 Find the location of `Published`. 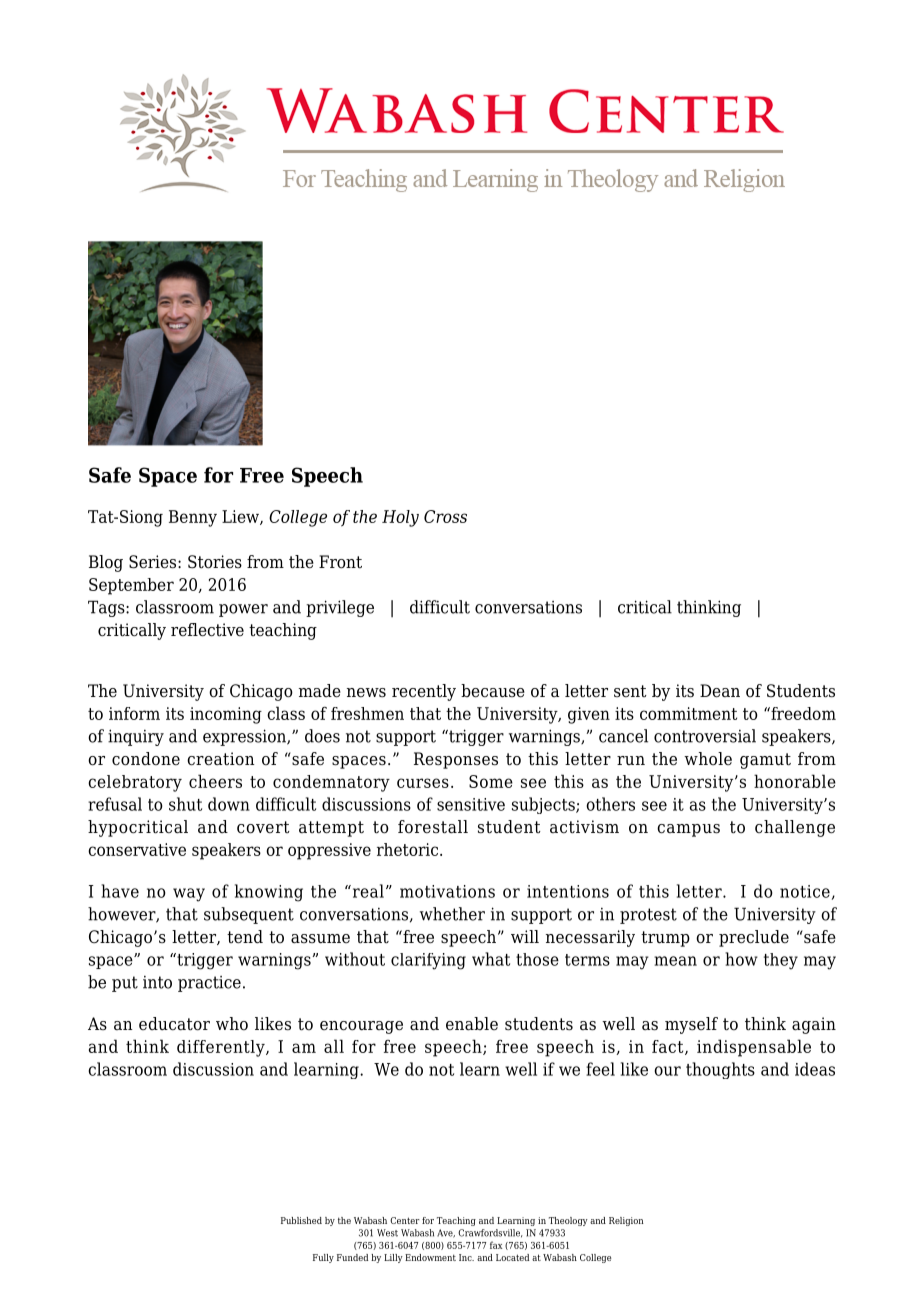

Published is located at coordinates (301, 1220).
